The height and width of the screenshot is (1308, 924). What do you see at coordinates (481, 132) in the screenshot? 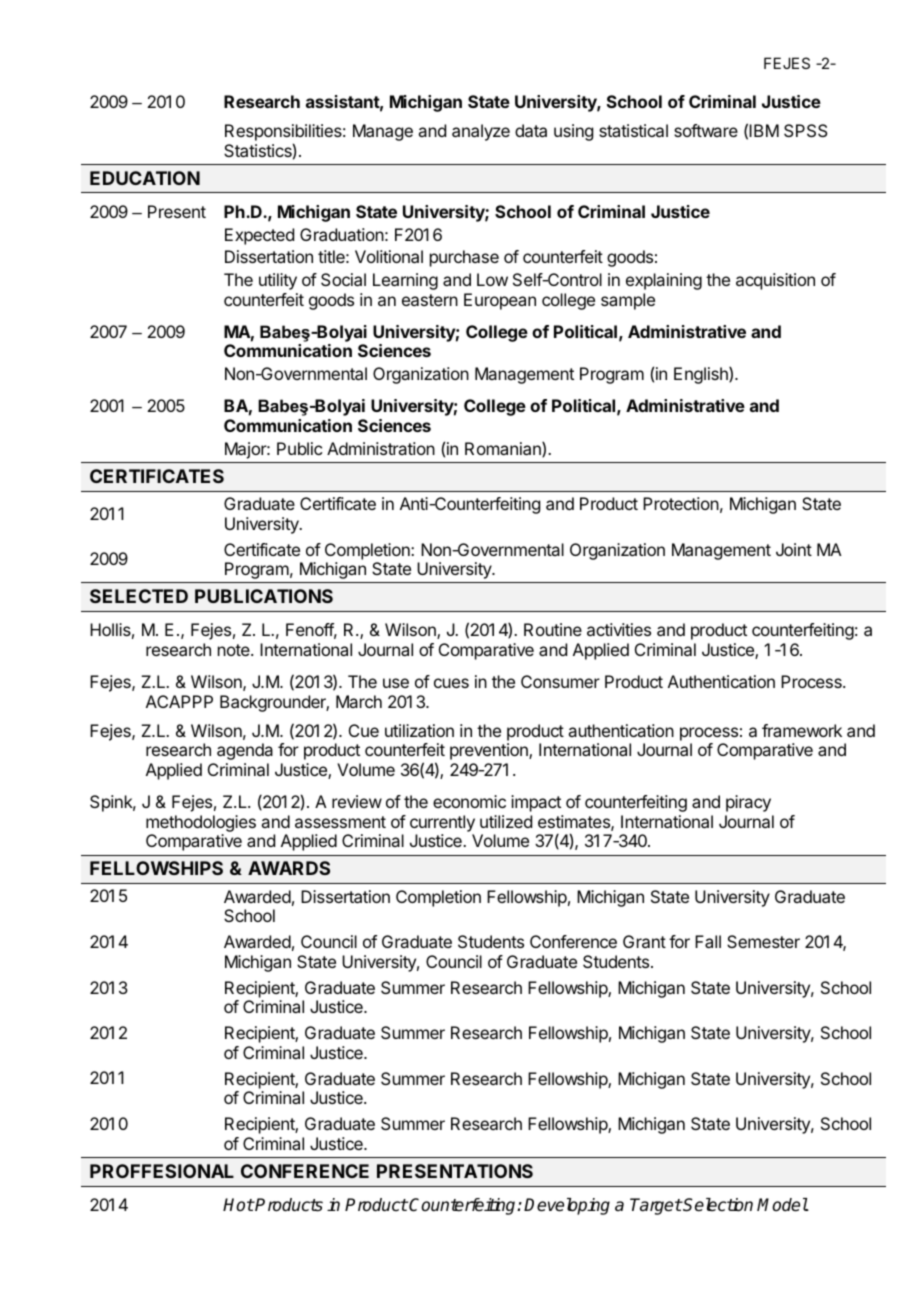
I see `analyze` at bounding box center [481, 132].
